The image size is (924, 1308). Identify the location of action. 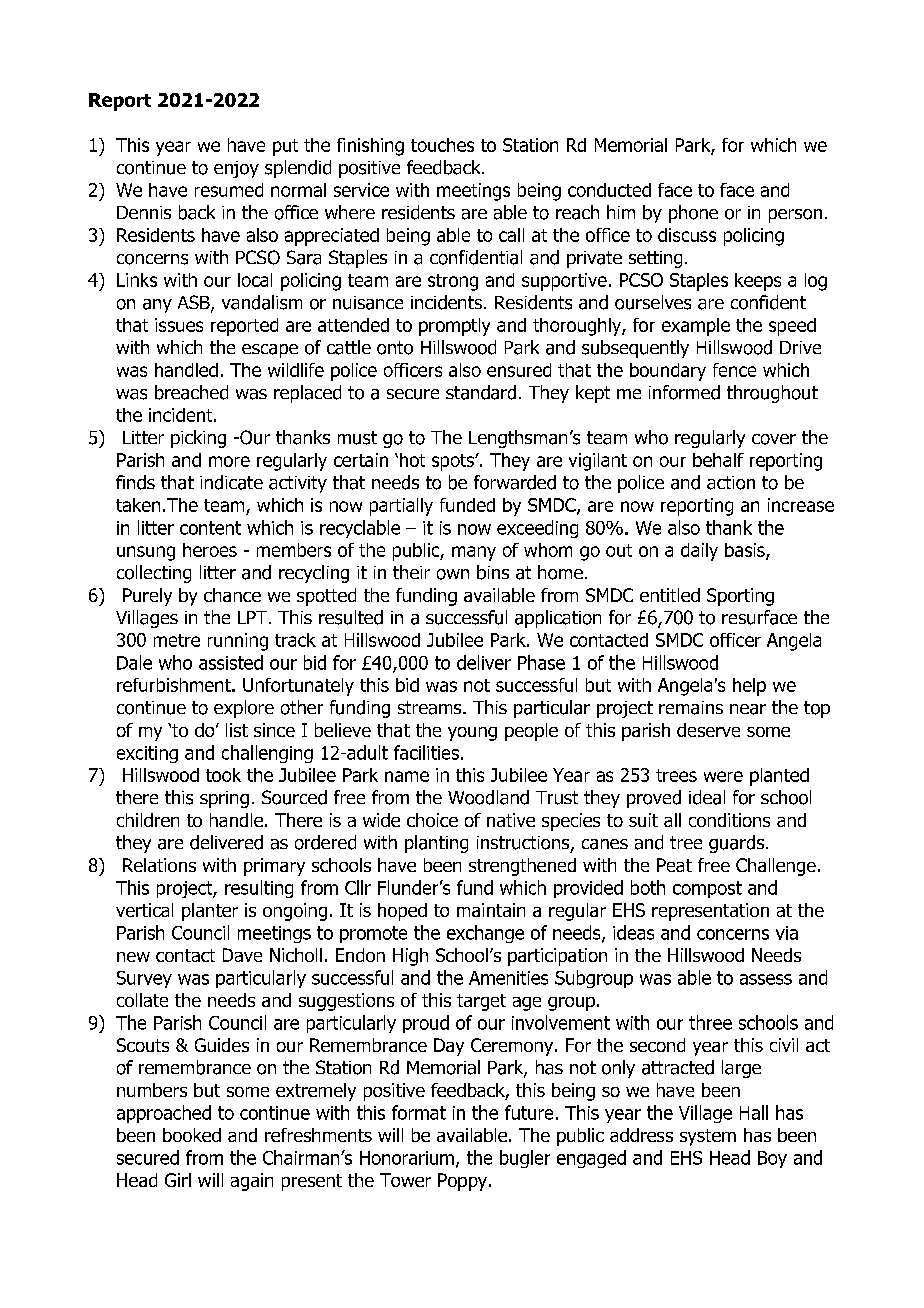
(731, 483).
